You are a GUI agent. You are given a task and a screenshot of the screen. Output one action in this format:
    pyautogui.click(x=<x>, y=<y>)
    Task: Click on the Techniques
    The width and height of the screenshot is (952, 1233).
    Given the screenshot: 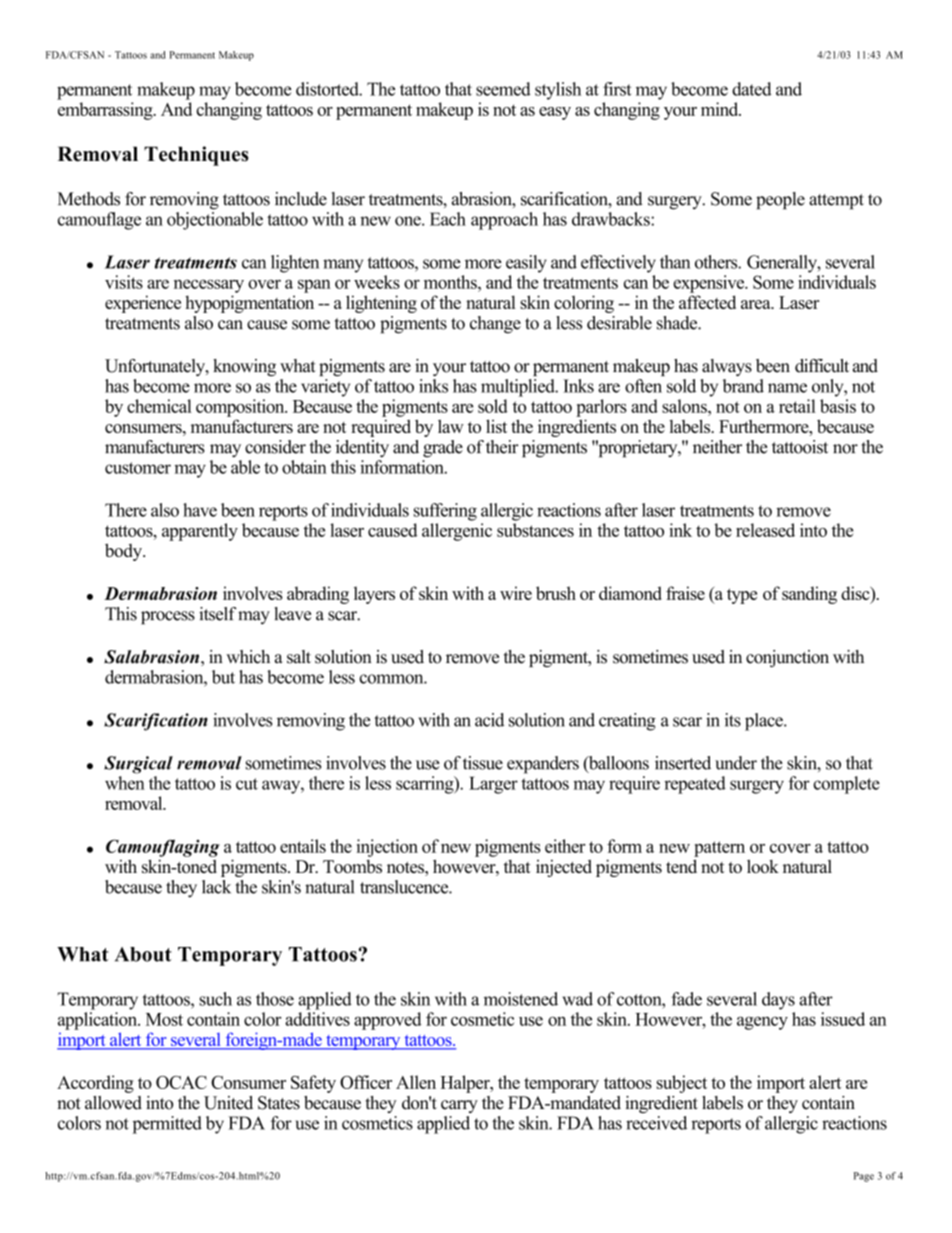 What is the action you would take?
    pyautogui.click(x=196, y=156)
